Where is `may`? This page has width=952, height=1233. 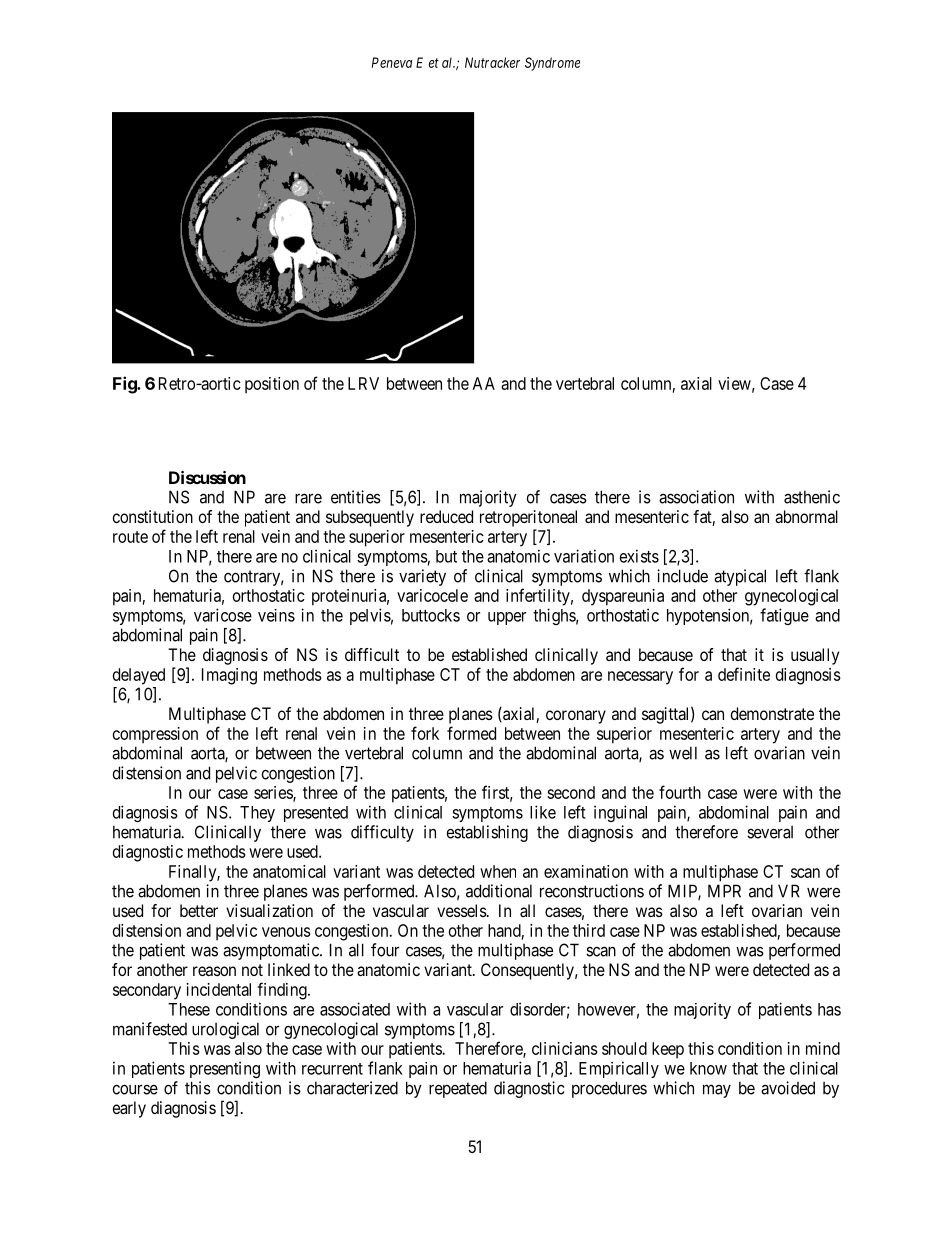 may is located at coordinates (717, 1091).
